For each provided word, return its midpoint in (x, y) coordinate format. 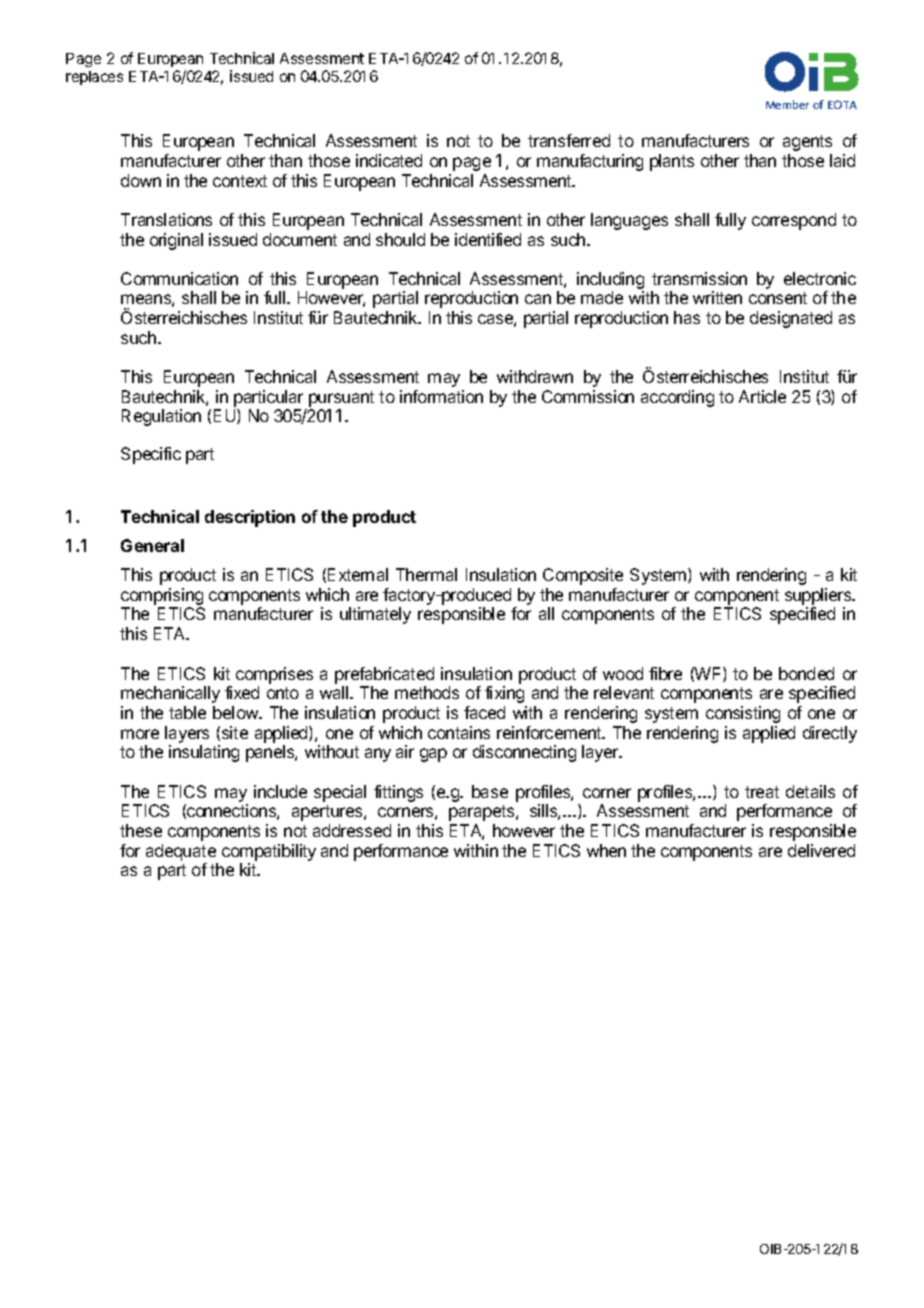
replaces (94, 78)
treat (762, 792)
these (141, 830)
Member (787, 104)
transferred (569, 140)
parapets (483, 813)
